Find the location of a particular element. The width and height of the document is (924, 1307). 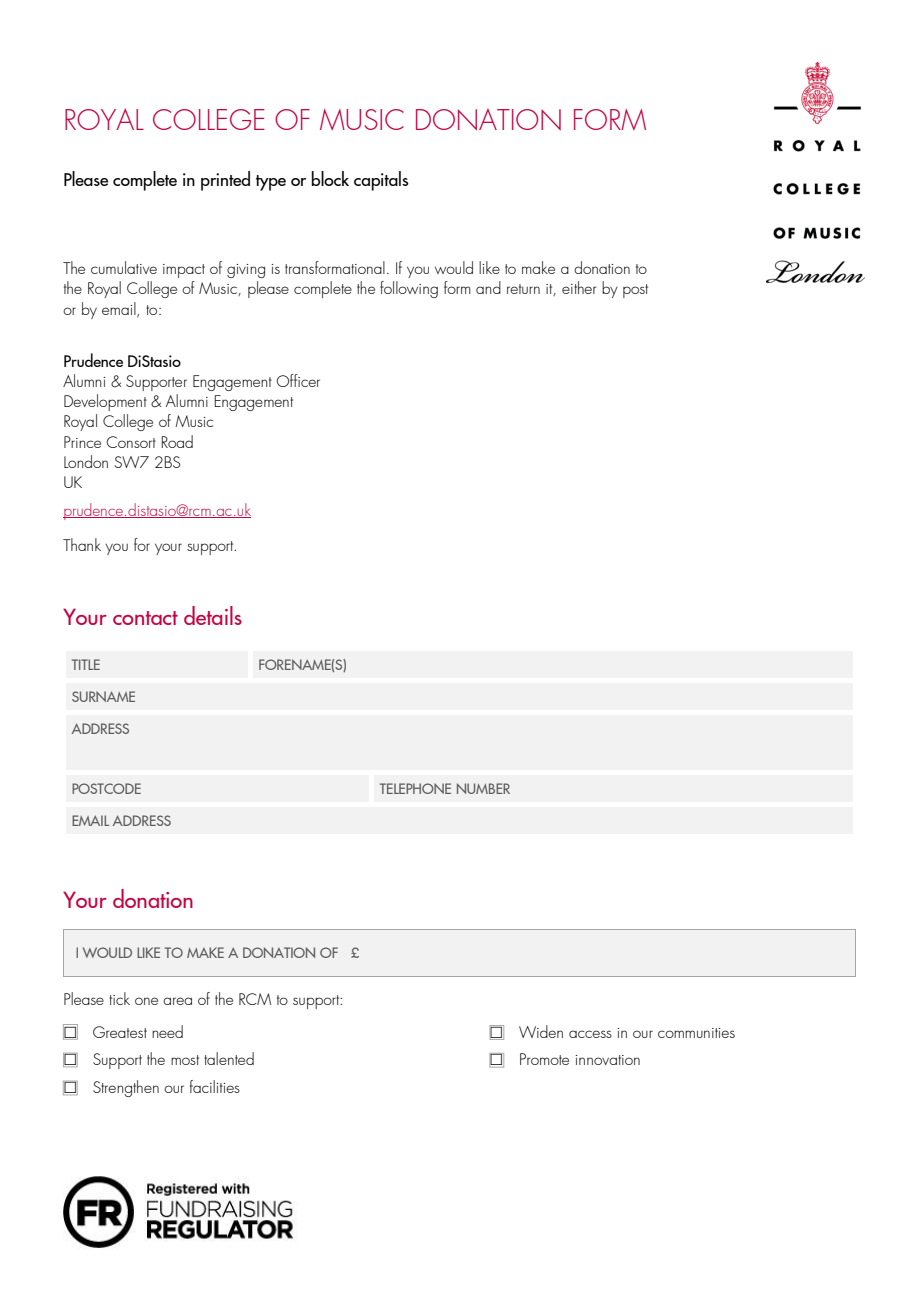

capitals is located at coordinates (381, 181).
